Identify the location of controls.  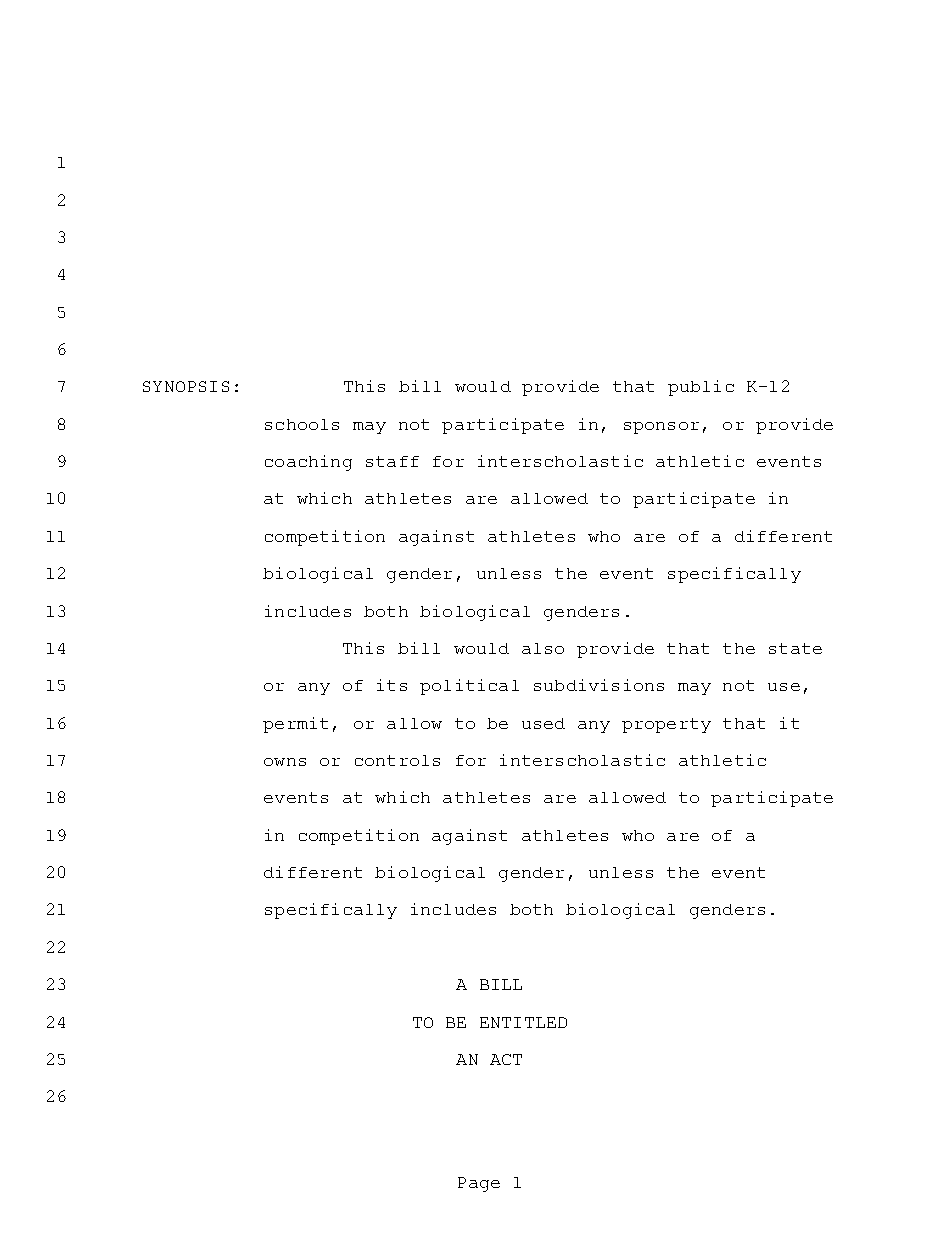
(397, 760).
